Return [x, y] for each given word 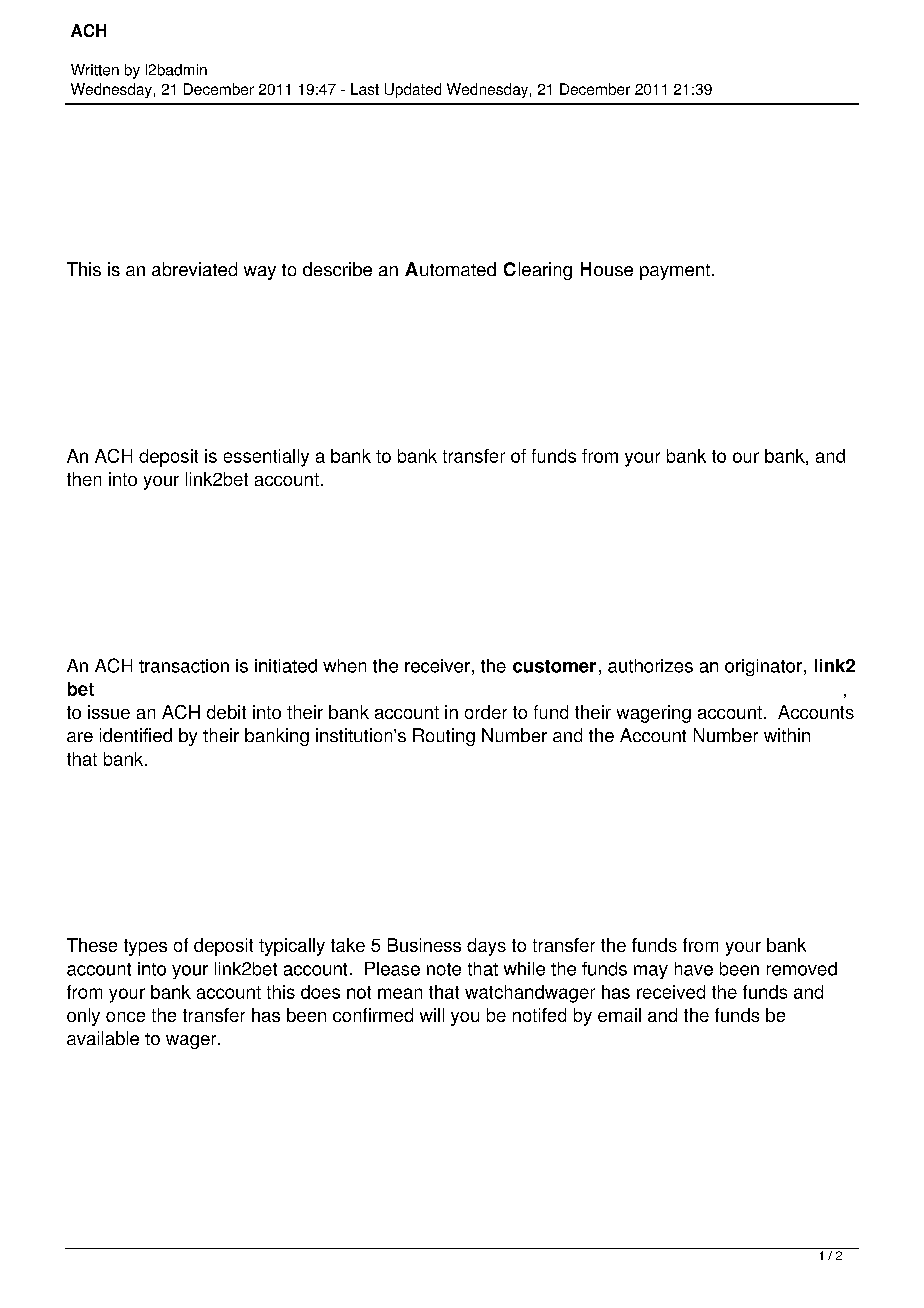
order [486, 712]
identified [136, 735]
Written [95, 70]
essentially [266, 458]
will [432, 1015]
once [125, 1017]
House [607, 269]
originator [763, 667]
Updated [413, 90]
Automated [450, 269]
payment [675, 272]
